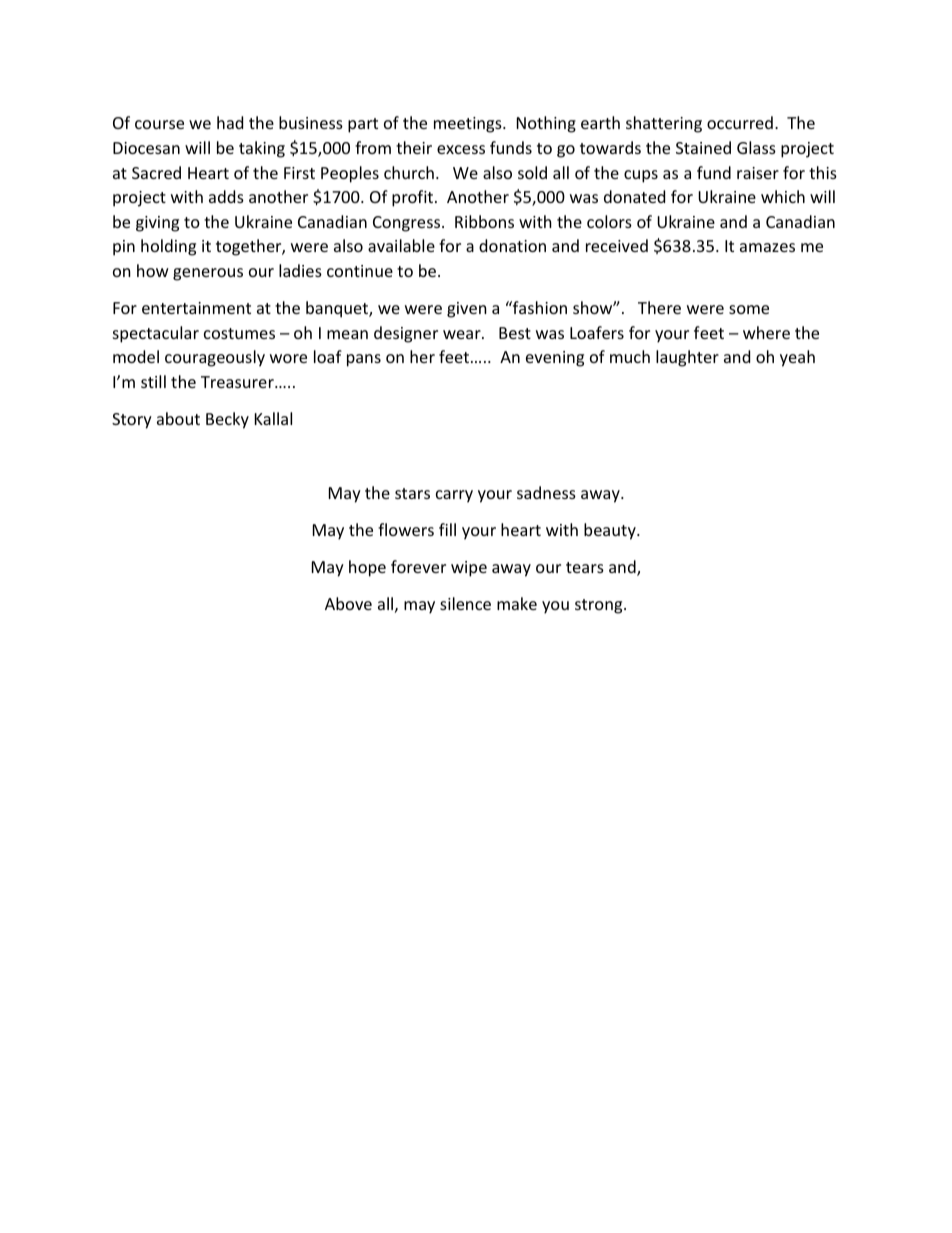 Image resolution: width=952 pixels, height=1233 pixels. I want to click on Glass, so click(756, 147).
